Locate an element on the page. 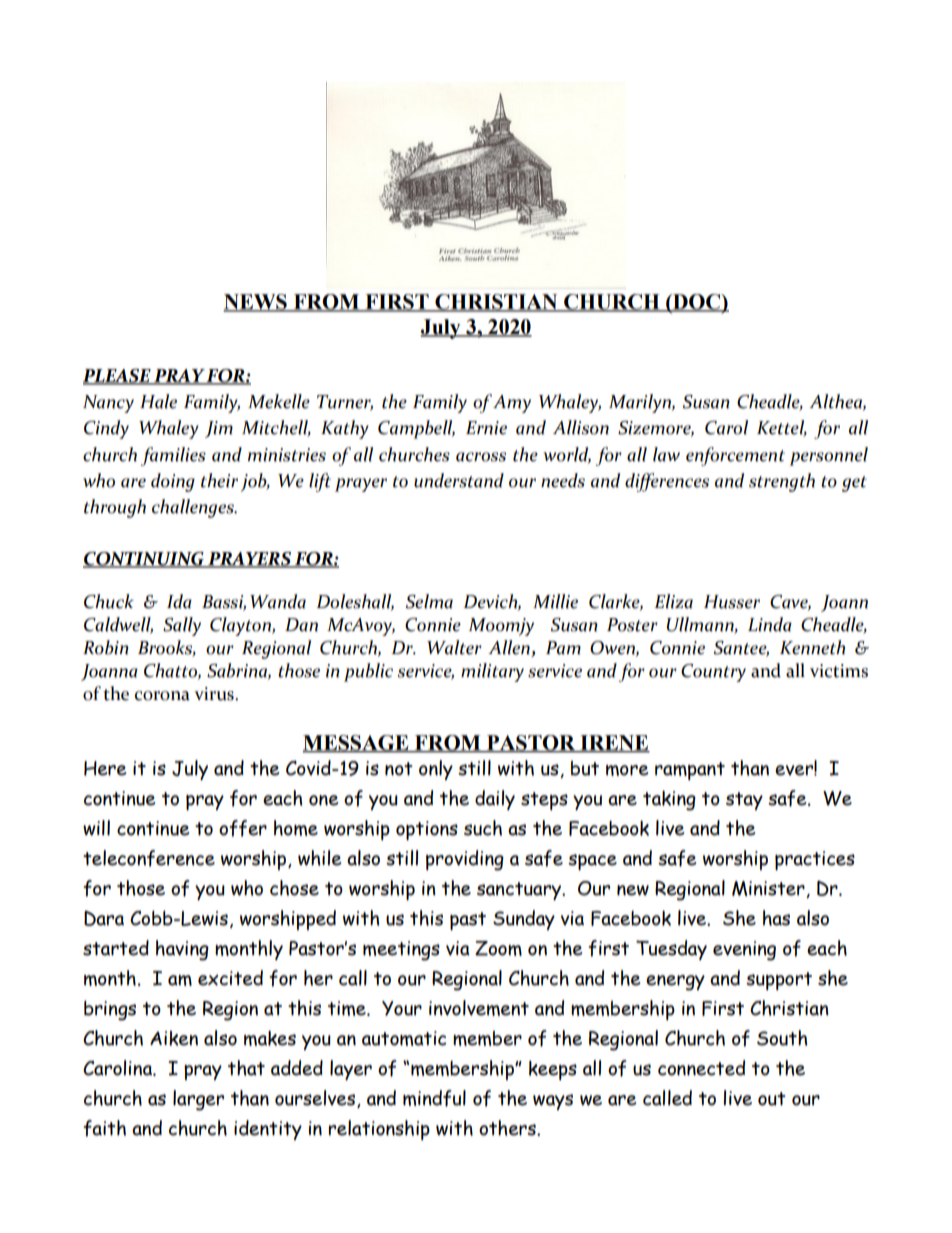  military is located at coordinates (492, 672).
